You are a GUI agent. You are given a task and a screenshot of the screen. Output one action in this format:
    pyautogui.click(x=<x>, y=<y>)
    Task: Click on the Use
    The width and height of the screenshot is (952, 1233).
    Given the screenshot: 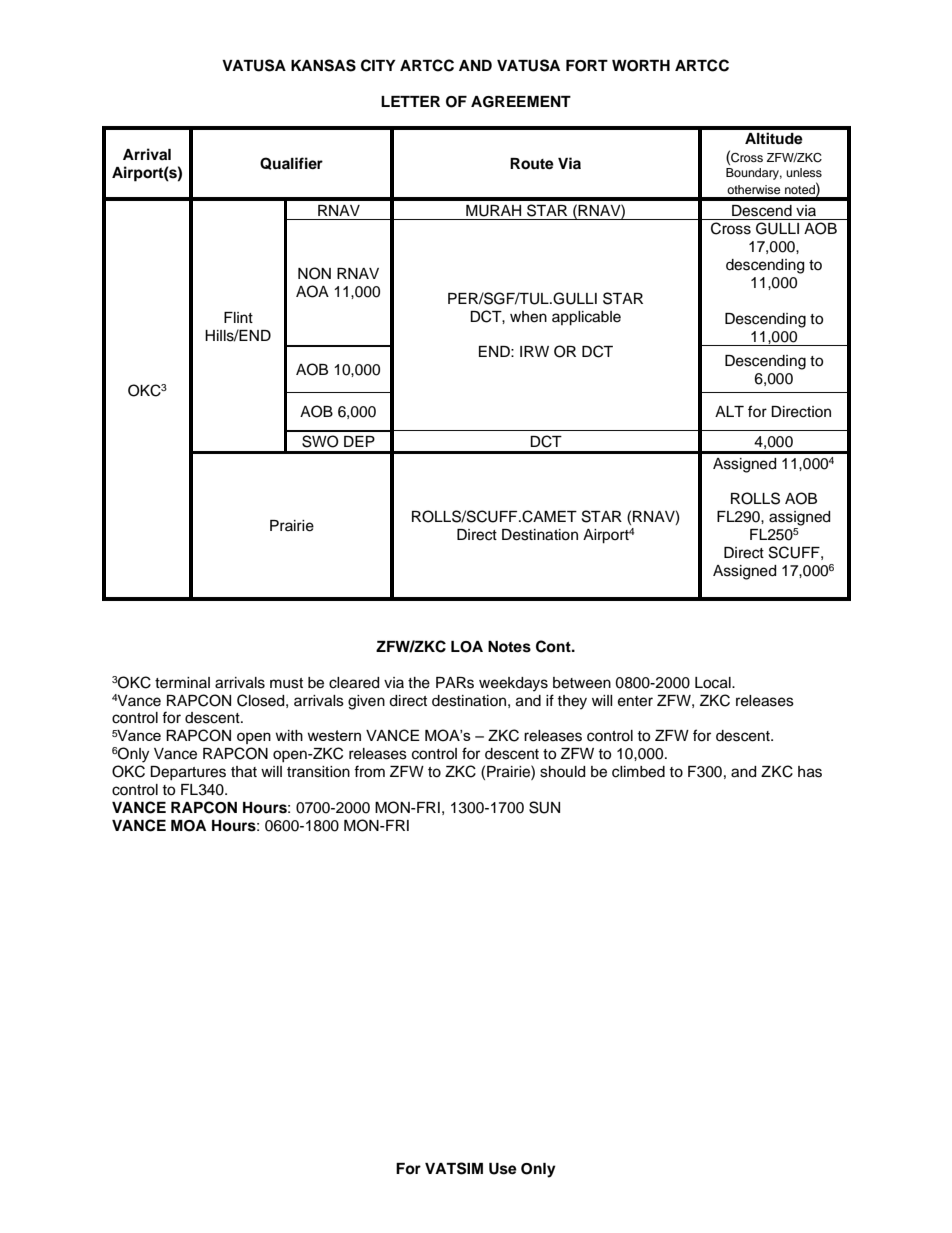 What is the action you would take?
    pyautogui.click(x=503, y=1169)
